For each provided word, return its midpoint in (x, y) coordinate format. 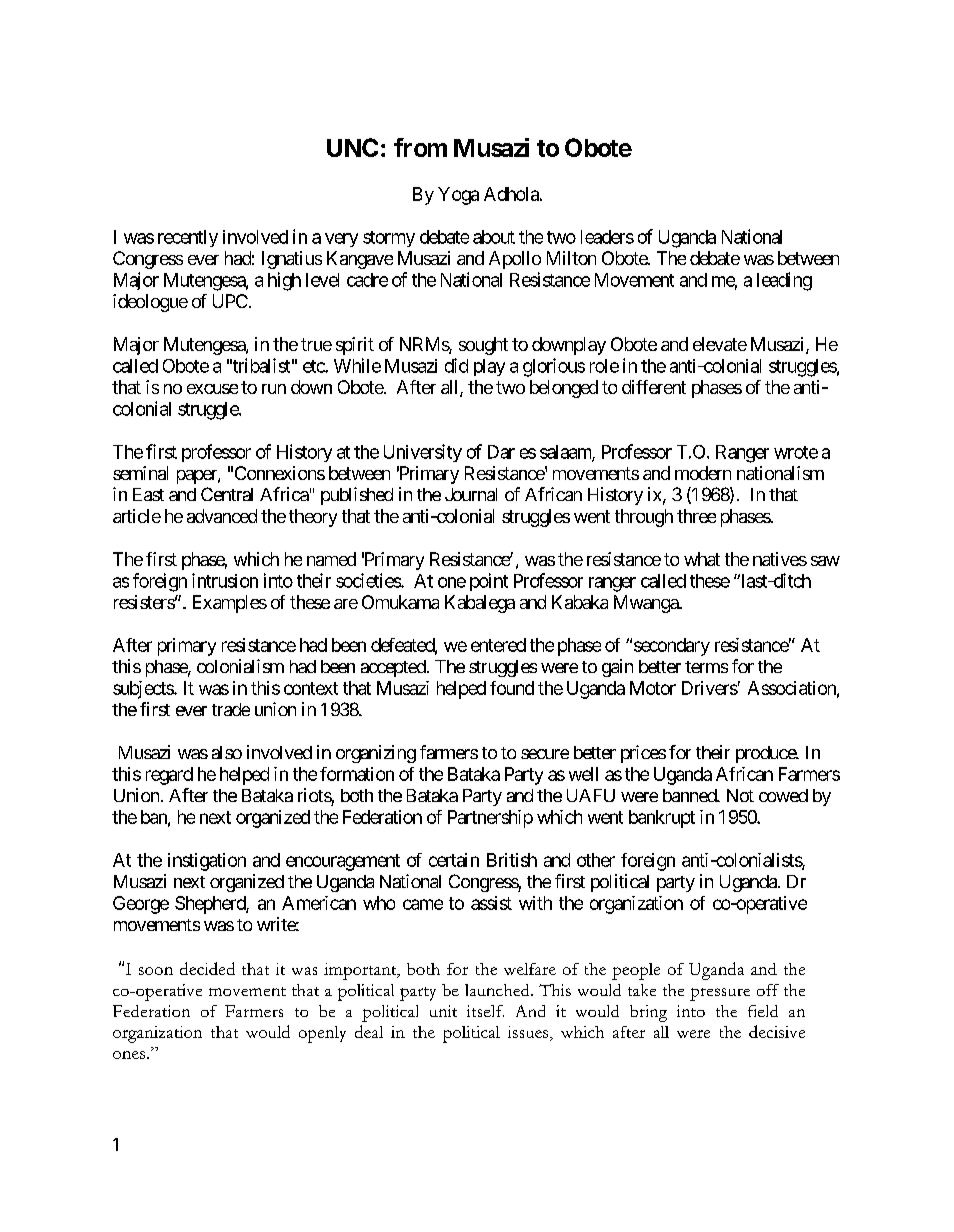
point (489, 582)
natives (780, 559)
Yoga (458, 196)
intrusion (225, 580)
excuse (212, 389)
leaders (607, 237)
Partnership (490, 819)
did (456, 365)
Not (740, 795)
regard (169, 776)
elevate (720, 344)
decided (207, 968)
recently (188, 238)
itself (485, 1011)
